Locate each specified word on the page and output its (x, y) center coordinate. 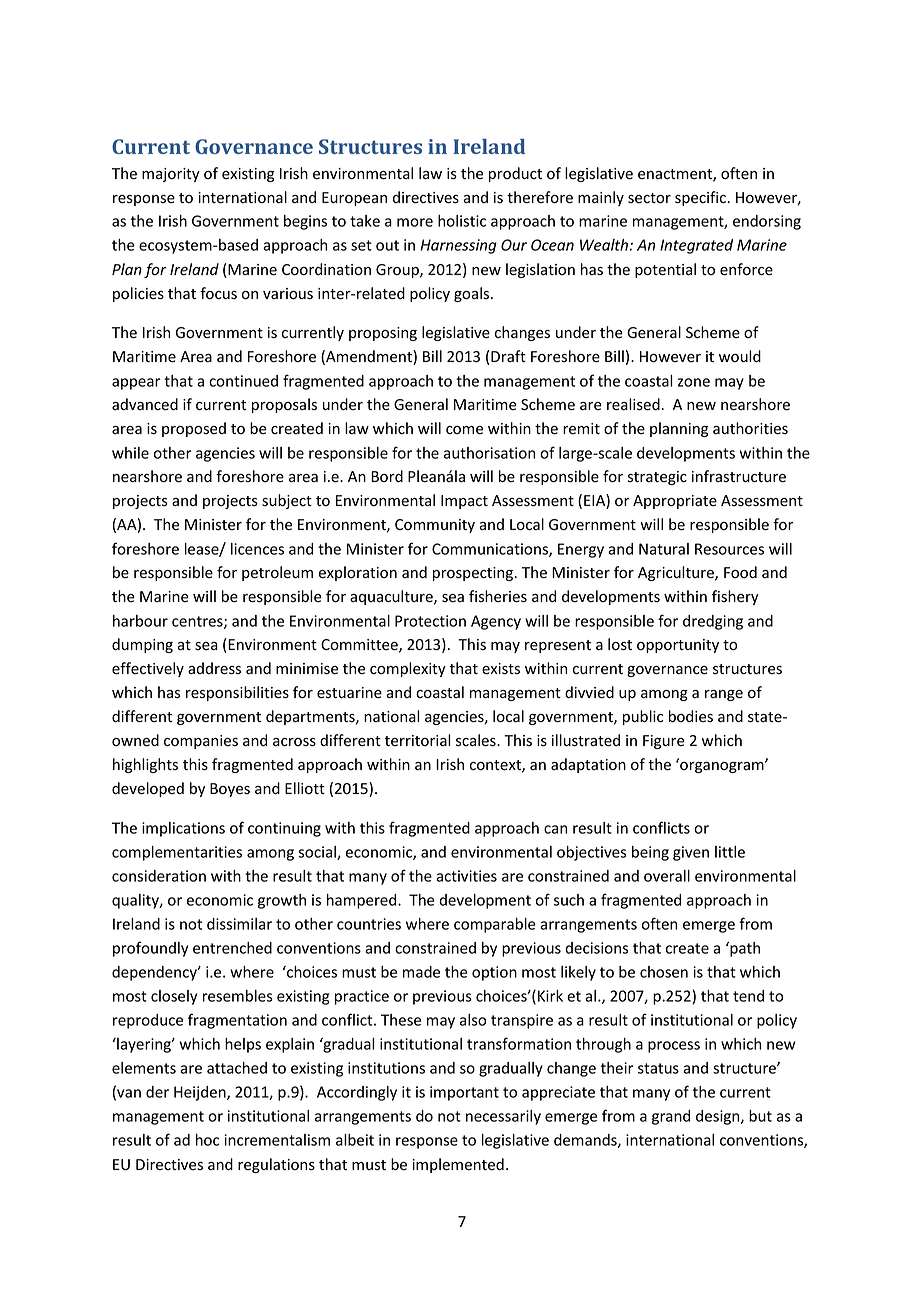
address (214, 668)
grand (671, 1117)
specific (701, 198)
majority (171, 175)
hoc (207, 1140)
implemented (458, 1165)
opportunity (678, 646)
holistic (462, 221)
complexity (408, 669)
